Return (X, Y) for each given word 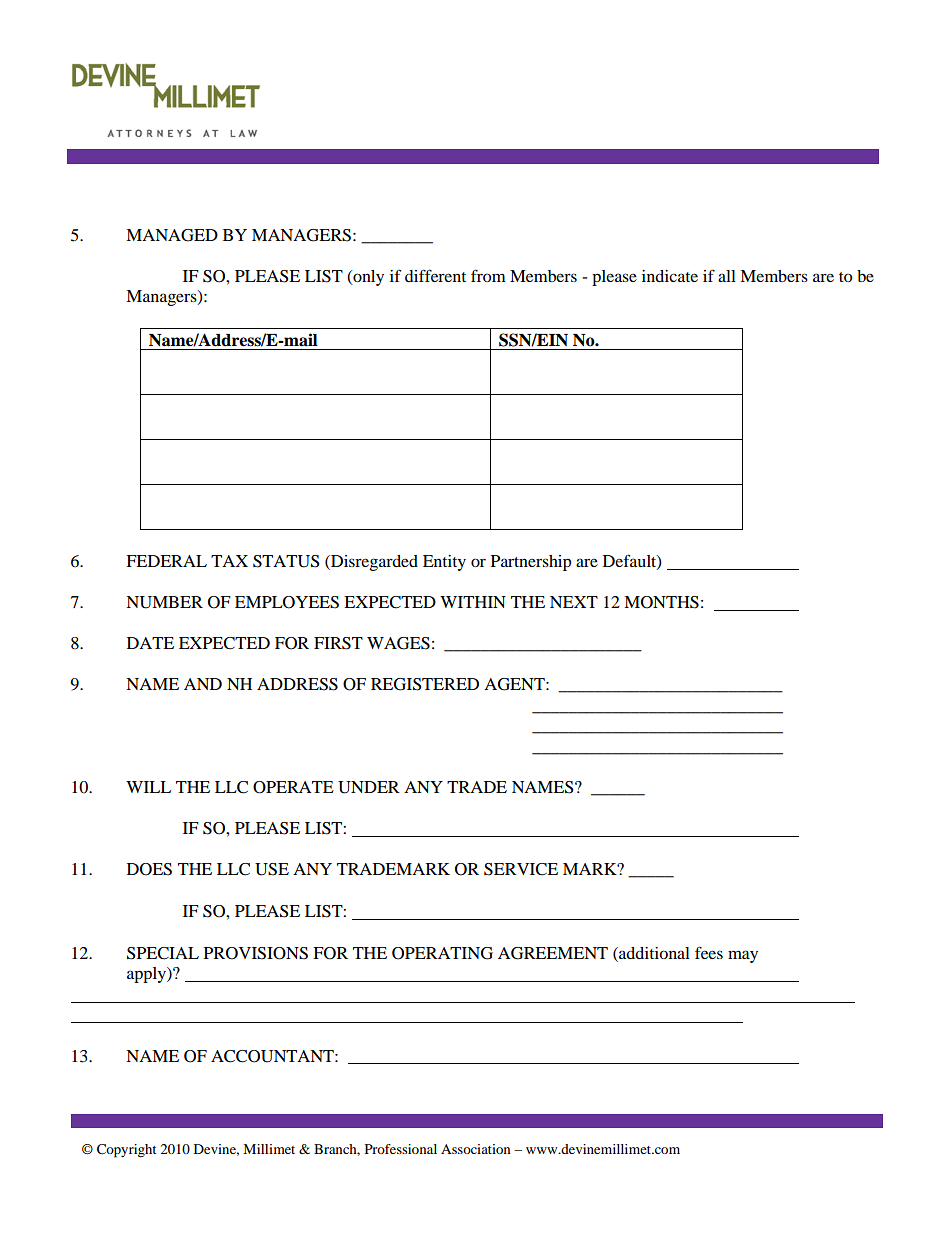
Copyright (126, 1151)
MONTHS (661, 602)
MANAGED (172, 235)
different (435, 275)
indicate (670, 276)
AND (203, 684)
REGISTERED (425, 684)
